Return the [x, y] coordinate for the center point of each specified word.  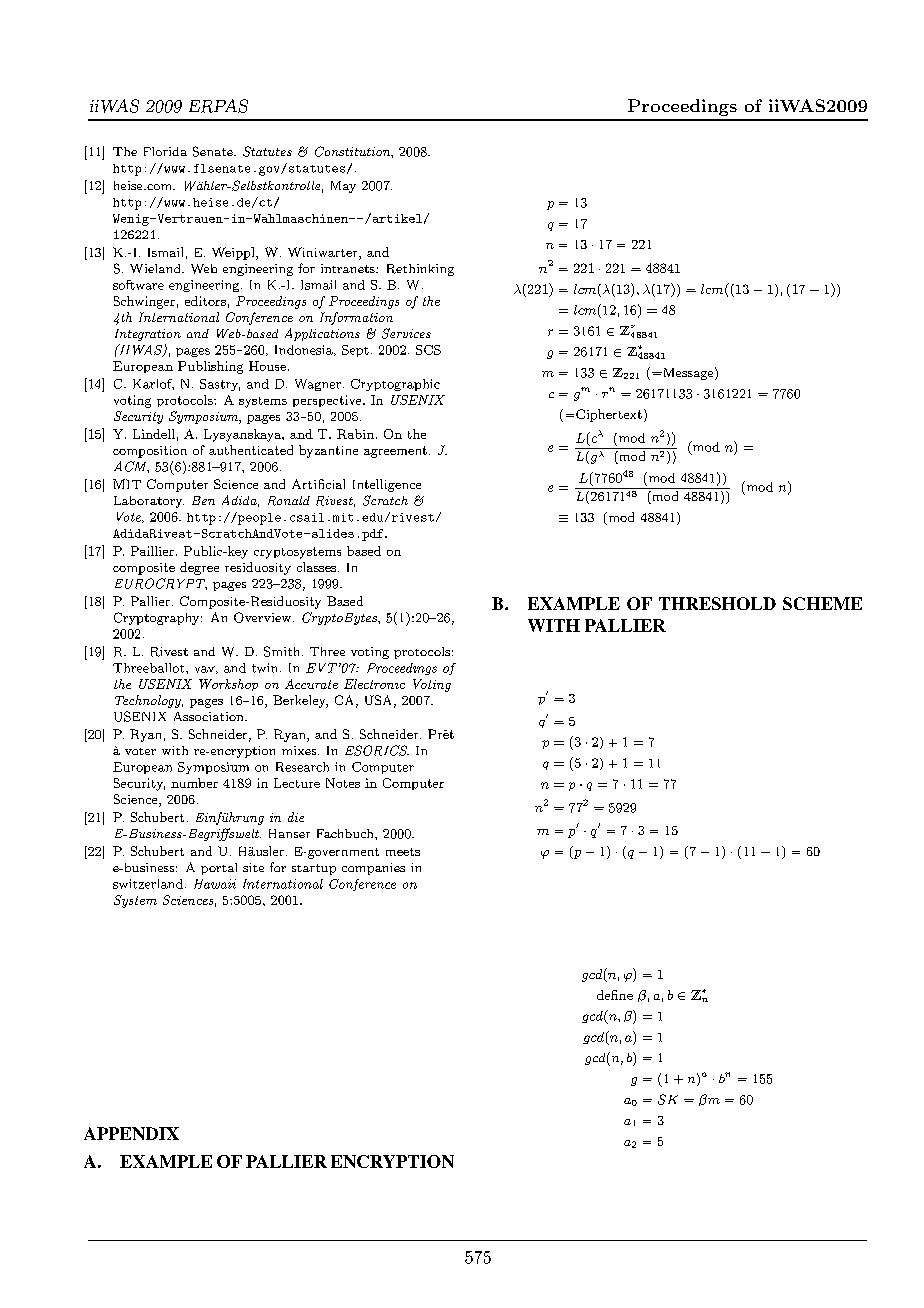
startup [314, 869]
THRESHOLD [717, 603]
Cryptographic [395, 385]
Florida [165, 151]
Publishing [210, 367]
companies [373, 869]
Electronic [374, 684]
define [615, 995]
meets [403, 852]
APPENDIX [131, 1133]
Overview [264, 617]
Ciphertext [609, 415]
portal [219, 869]
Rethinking [420, 270]
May [343, 187]
